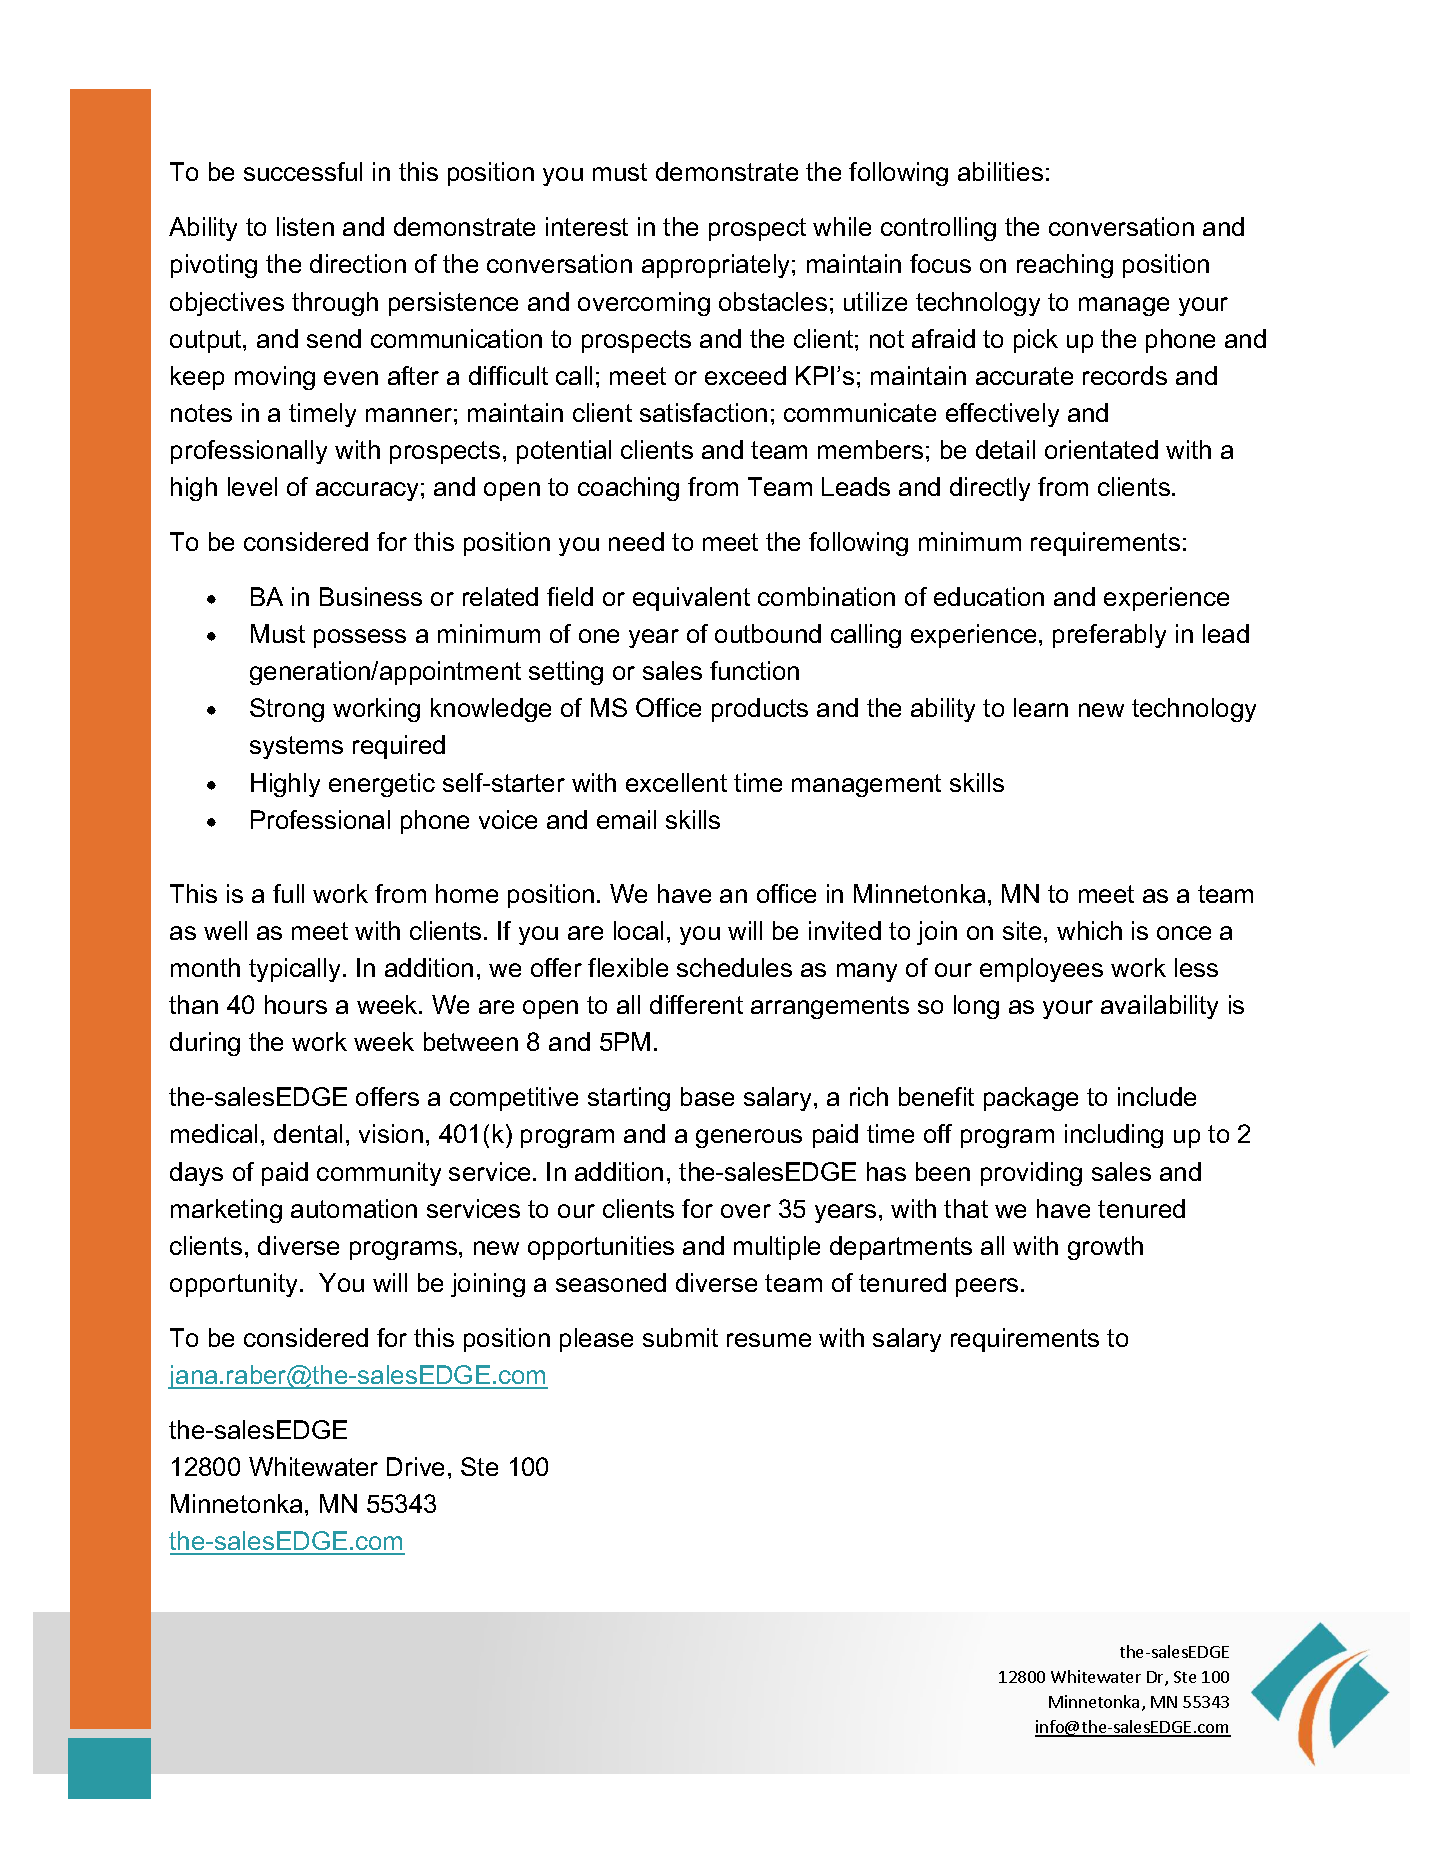 Image resolution: width=1443 pixels, height=1867 pixels. Describe the element at coordinates (680, 1337) in the page. I see `submit` at that location.
